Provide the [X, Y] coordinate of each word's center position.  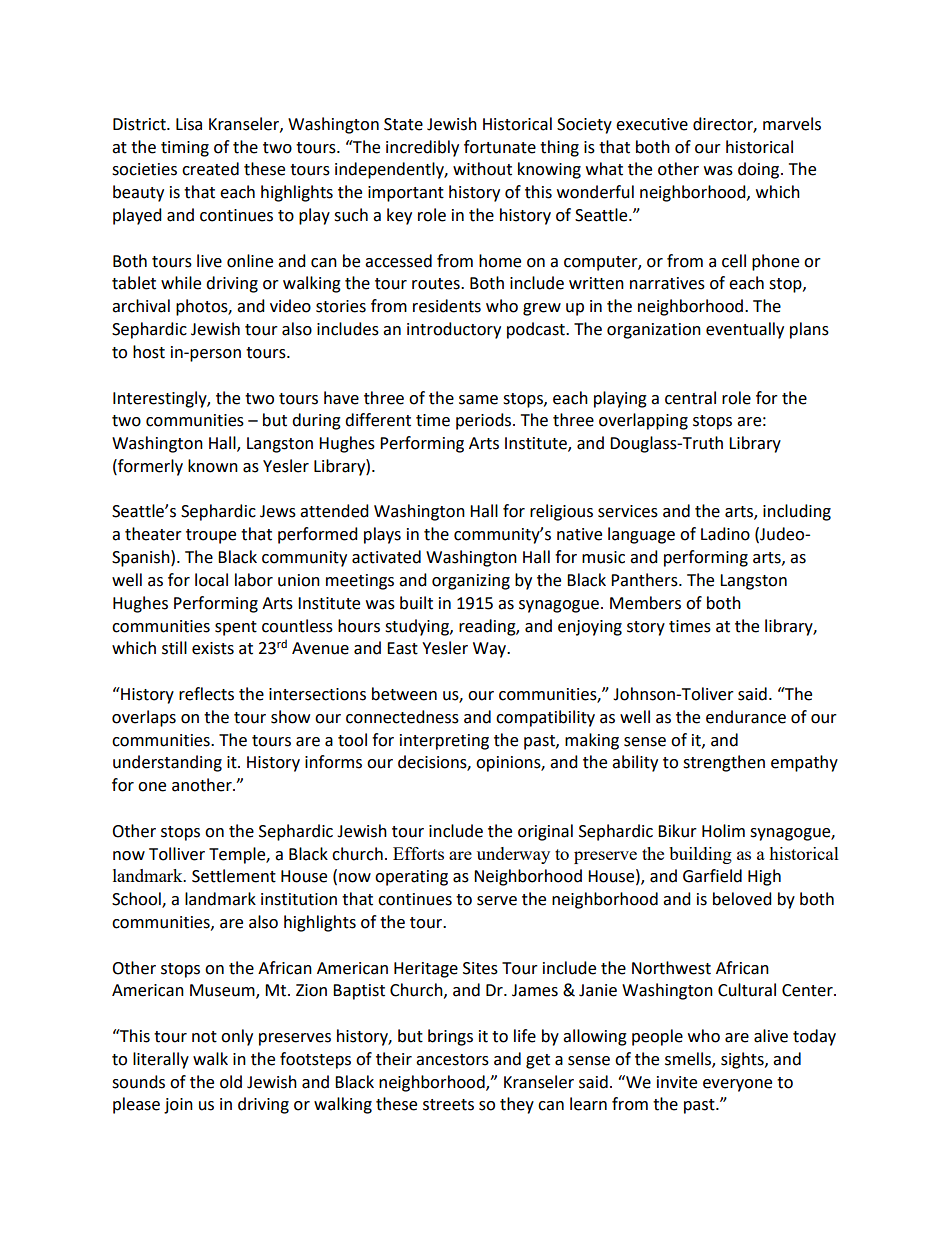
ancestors [452, 1060]
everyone [737, 1085]
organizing [471, 582]
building [700, 855]
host [149, 352]
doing [760, 170]
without [482, 169]
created [210, 169]
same [478, 400]
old [231, 1082]
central [690, 398]
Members [645, 603]
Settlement [234, 876]
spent [236, 628]
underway [513, 855]
